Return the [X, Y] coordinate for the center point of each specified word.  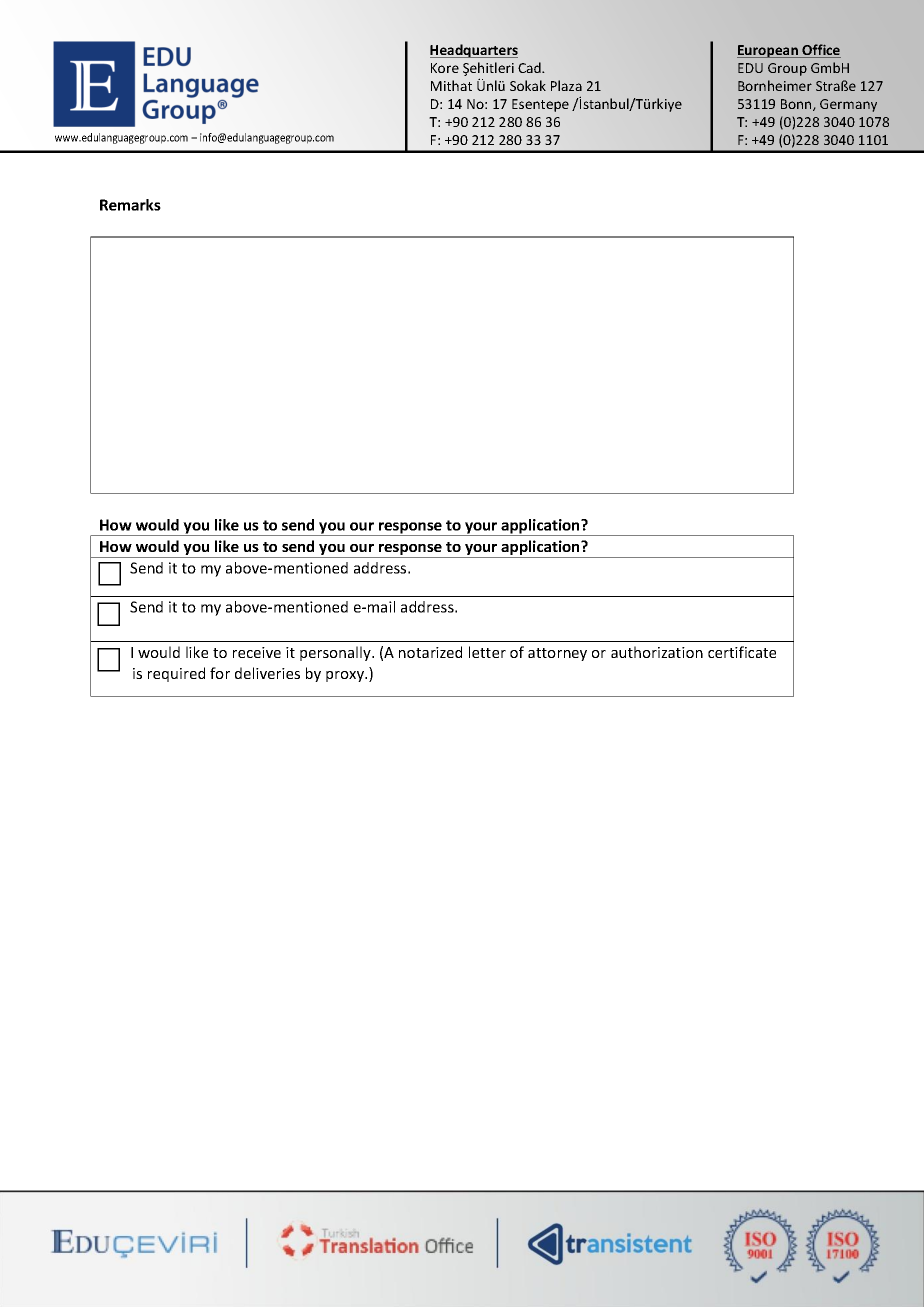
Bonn [797, 105]
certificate [742, 652]
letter [487, 652]
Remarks [130, 205]
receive [257, 652]
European [768, 51]
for [220, 673]
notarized [430, 652]
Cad [530, 67]
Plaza [566, 85]
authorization [657, 652]
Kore [445, 68]
